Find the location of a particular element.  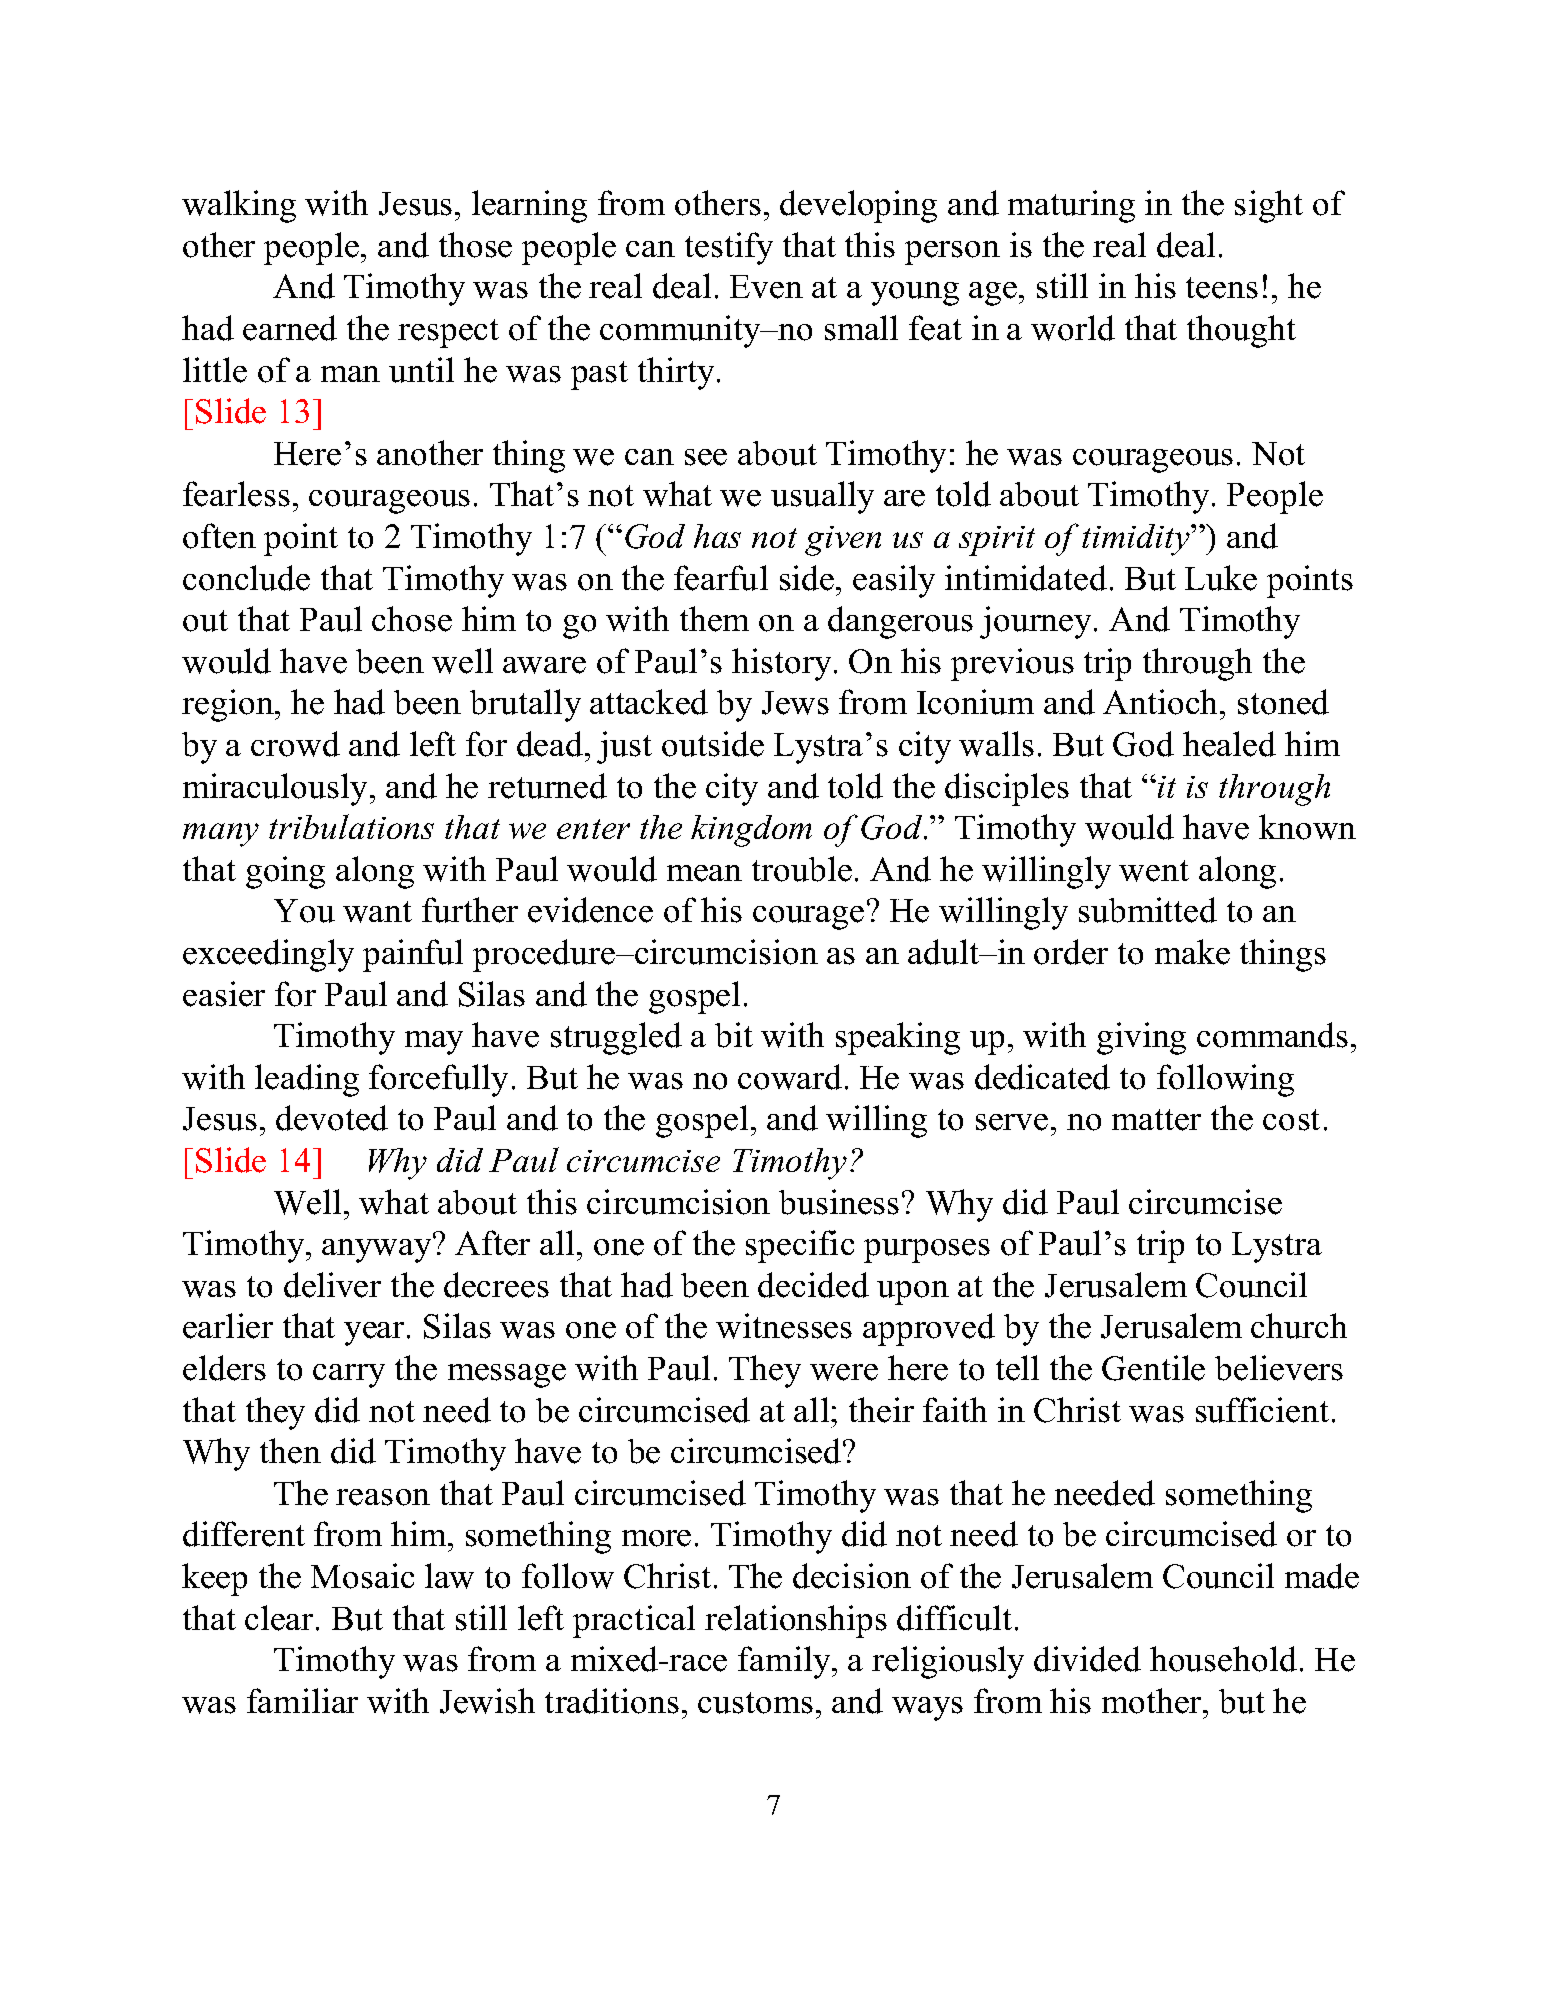

make is located at coordinates (1192, 952).
